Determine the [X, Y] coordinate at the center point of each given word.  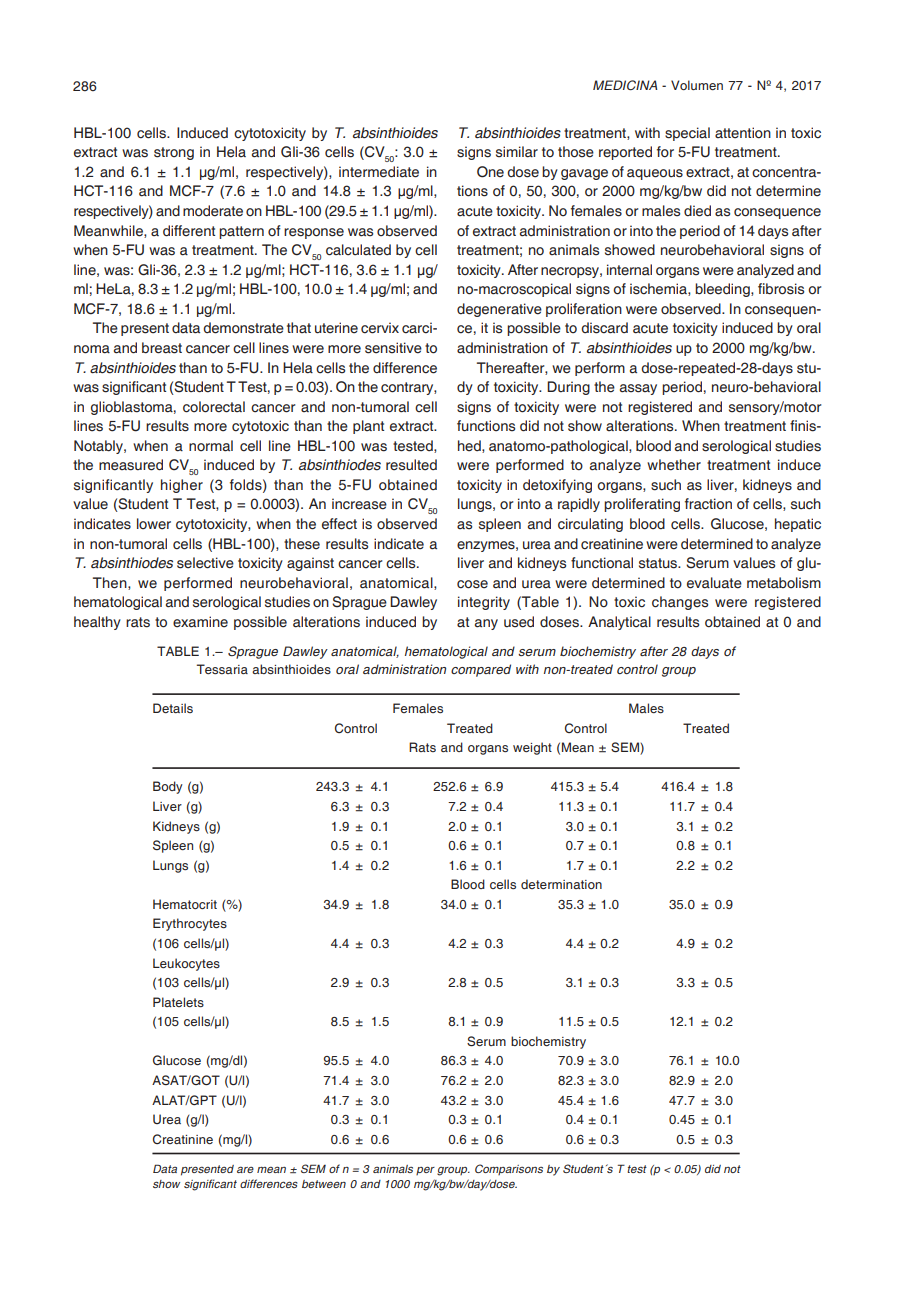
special [687, 134]
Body [168, 787]
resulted [411, 465]
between [324, 1184]
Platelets [178, 1002]
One [490, 172]
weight [532, 748]
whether [674, 465]
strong [174, 153]
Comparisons [509, 1169]
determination [561, 884]
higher [182, 486]
